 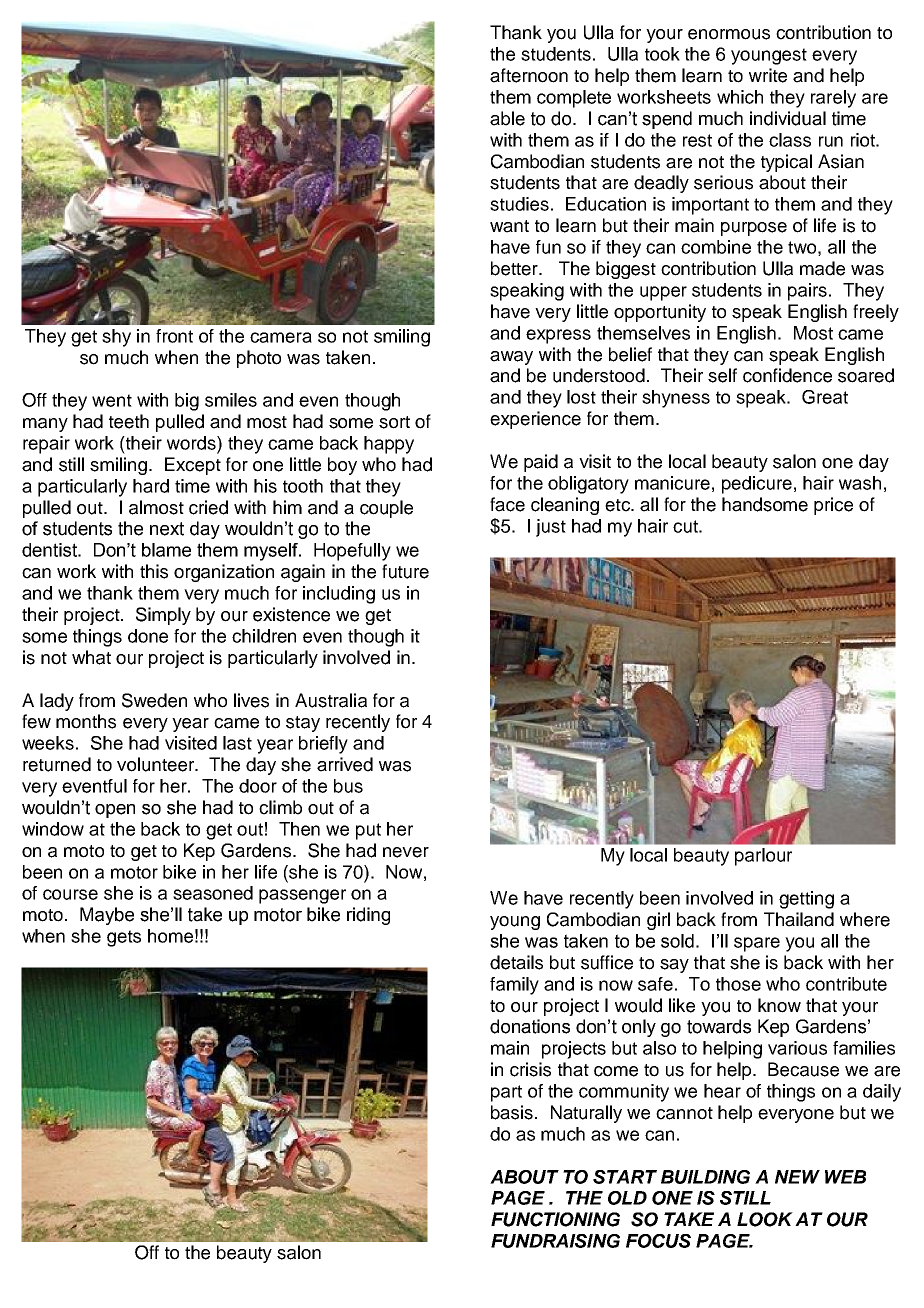 I want to click on afternoon, so click(x=529, y=75).
